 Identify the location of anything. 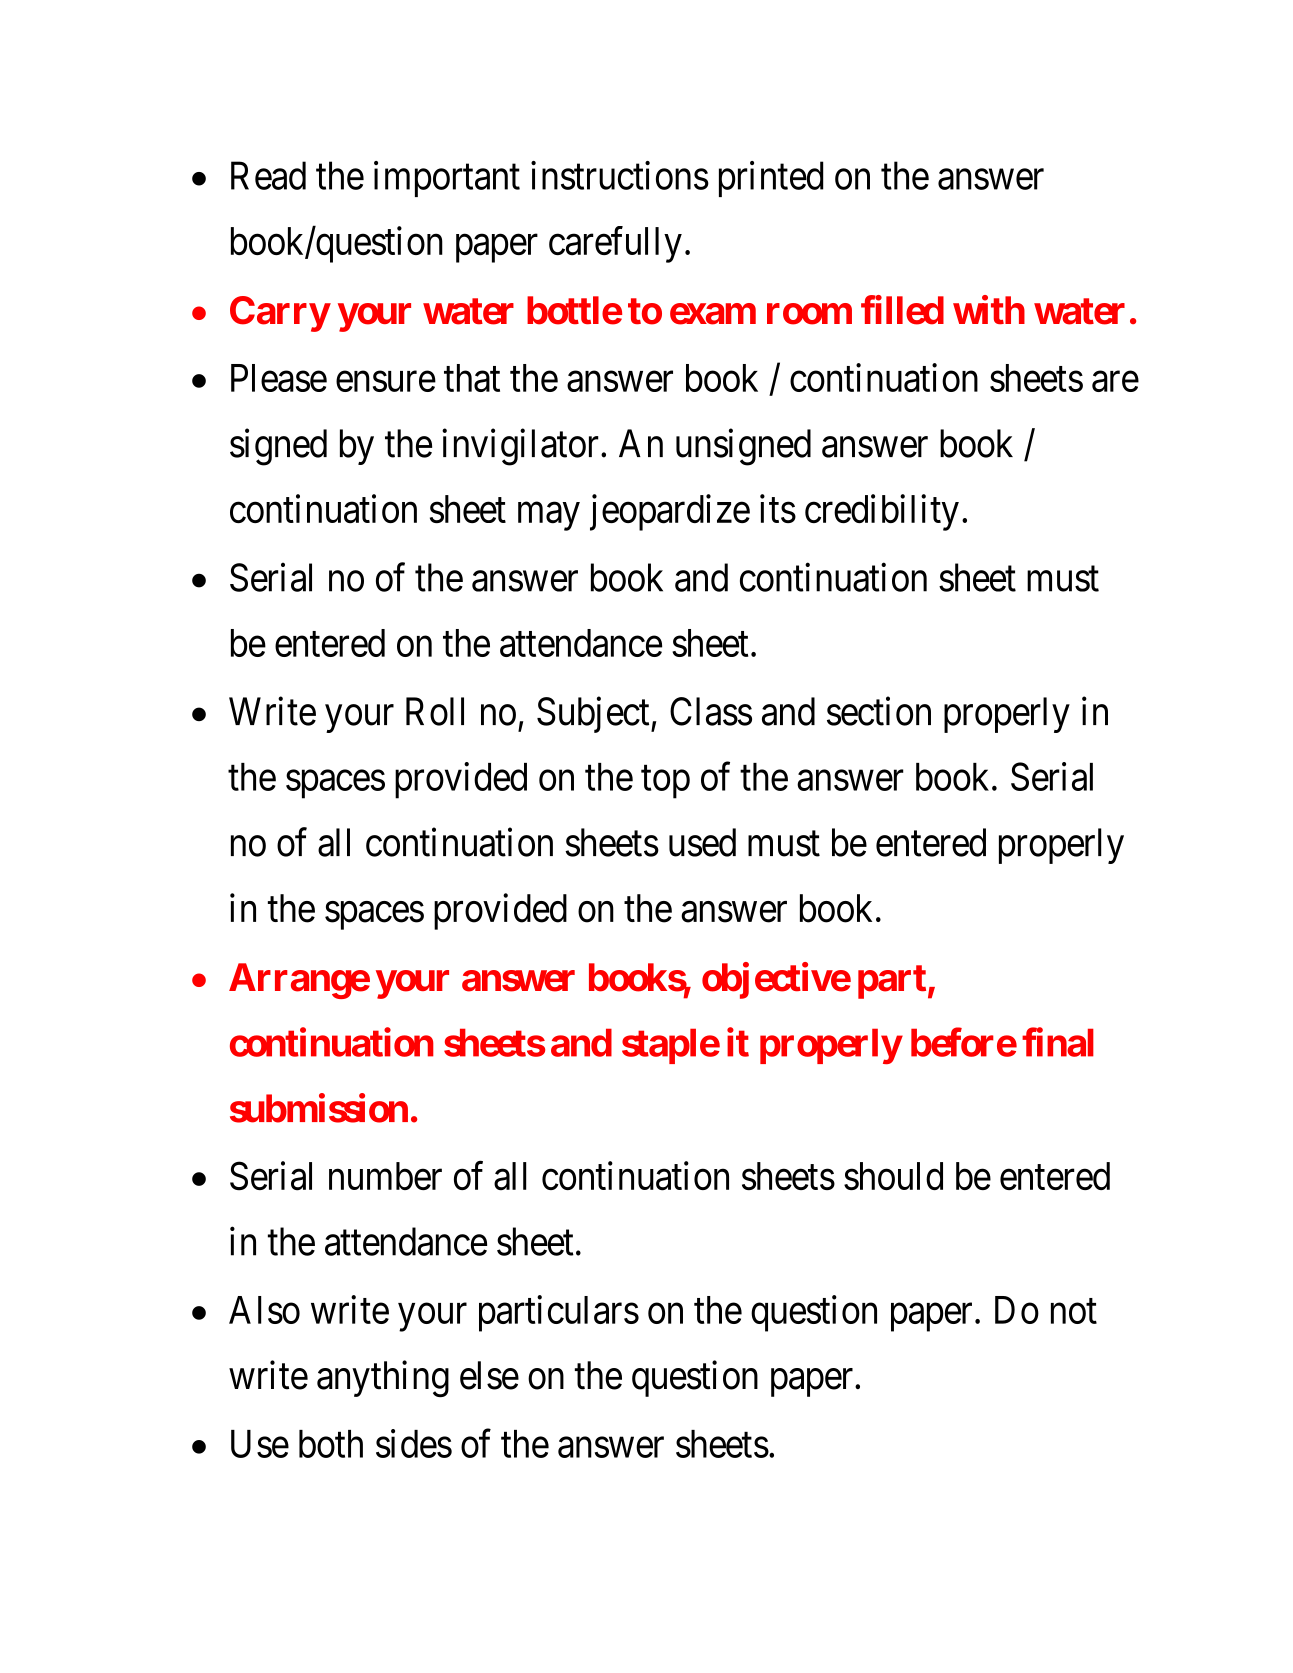
(383, 1379).
